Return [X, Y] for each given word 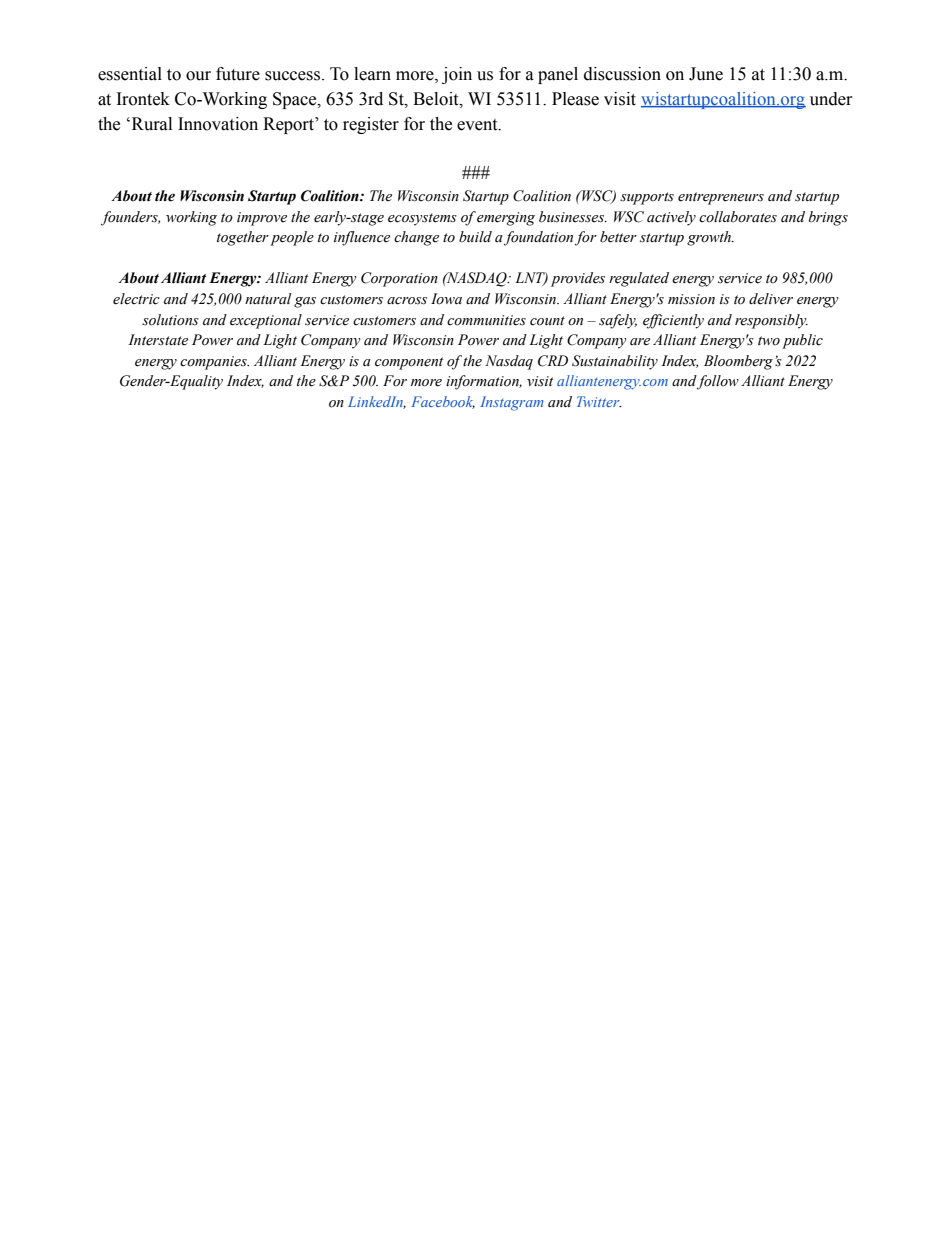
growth [710, 238]
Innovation [218, 124]
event [478, 125]
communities [486, 320]
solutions [170, 320]
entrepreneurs [721, 198]
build [475, 237]
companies [214, 363]
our [198, 76]
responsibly [771, 321]
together [243, 238]
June [706, 74]
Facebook [443, 402]
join [457, 75]
